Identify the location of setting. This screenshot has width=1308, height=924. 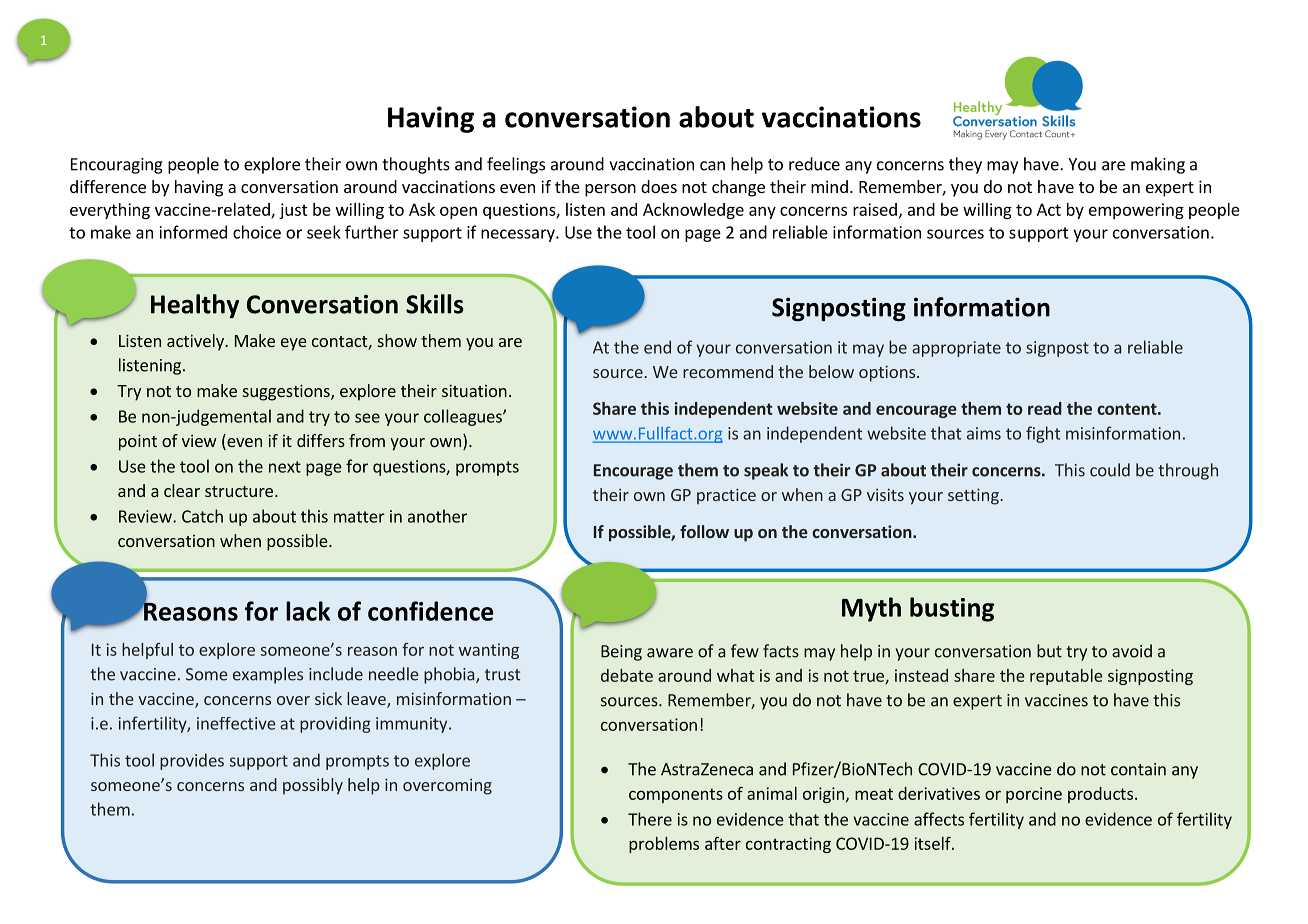
(974, 496).
